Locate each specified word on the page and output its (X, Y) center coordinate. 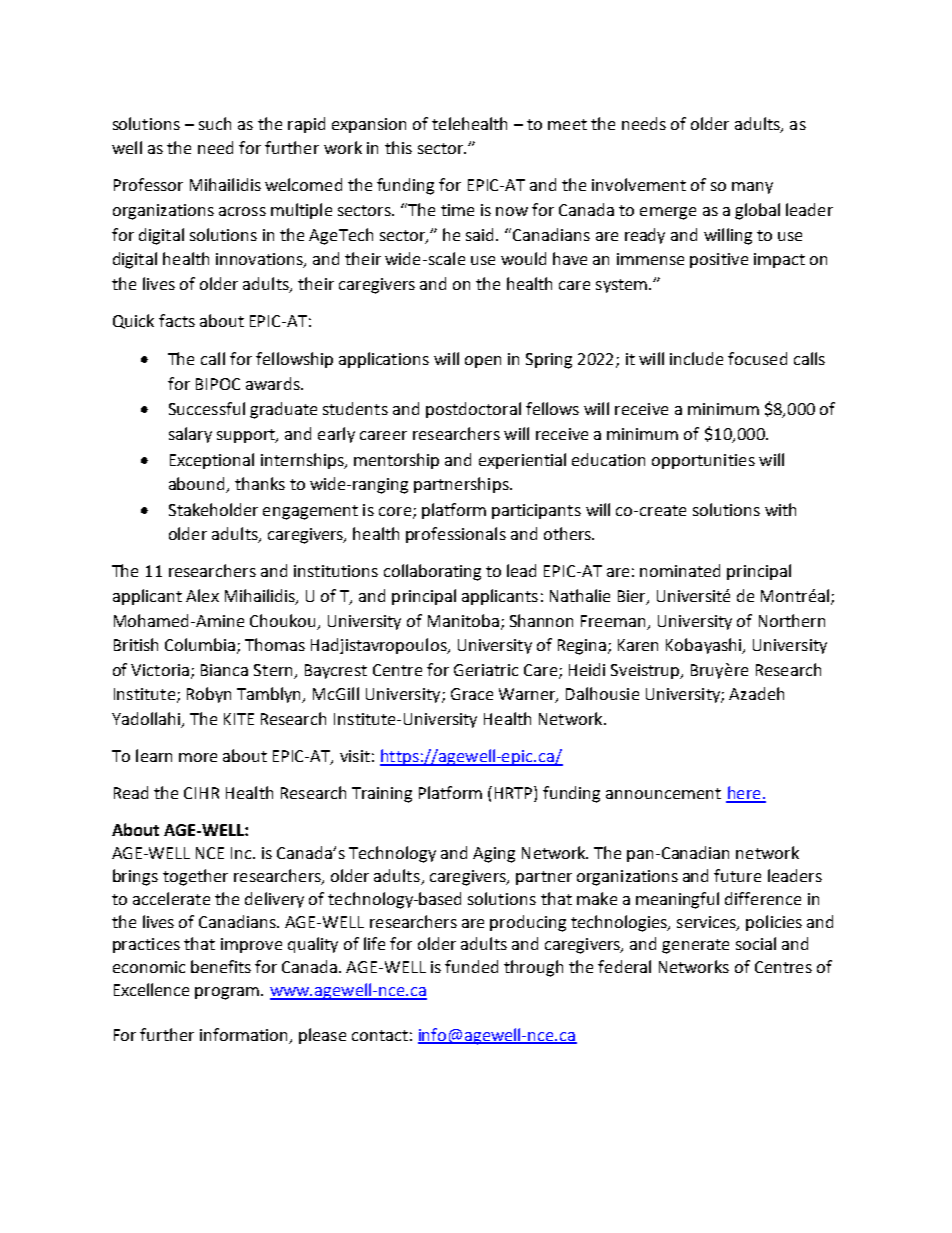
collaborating (432, 572)
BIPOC (218, 384)
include (696, 358)
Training (382, 795)
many (752, 188)
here (744, 794)
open (483, 362)
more (198, 757)
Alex (202, 595)
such (215, 123)
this (398, 147)
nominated (680, 570)
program (228, 993)
